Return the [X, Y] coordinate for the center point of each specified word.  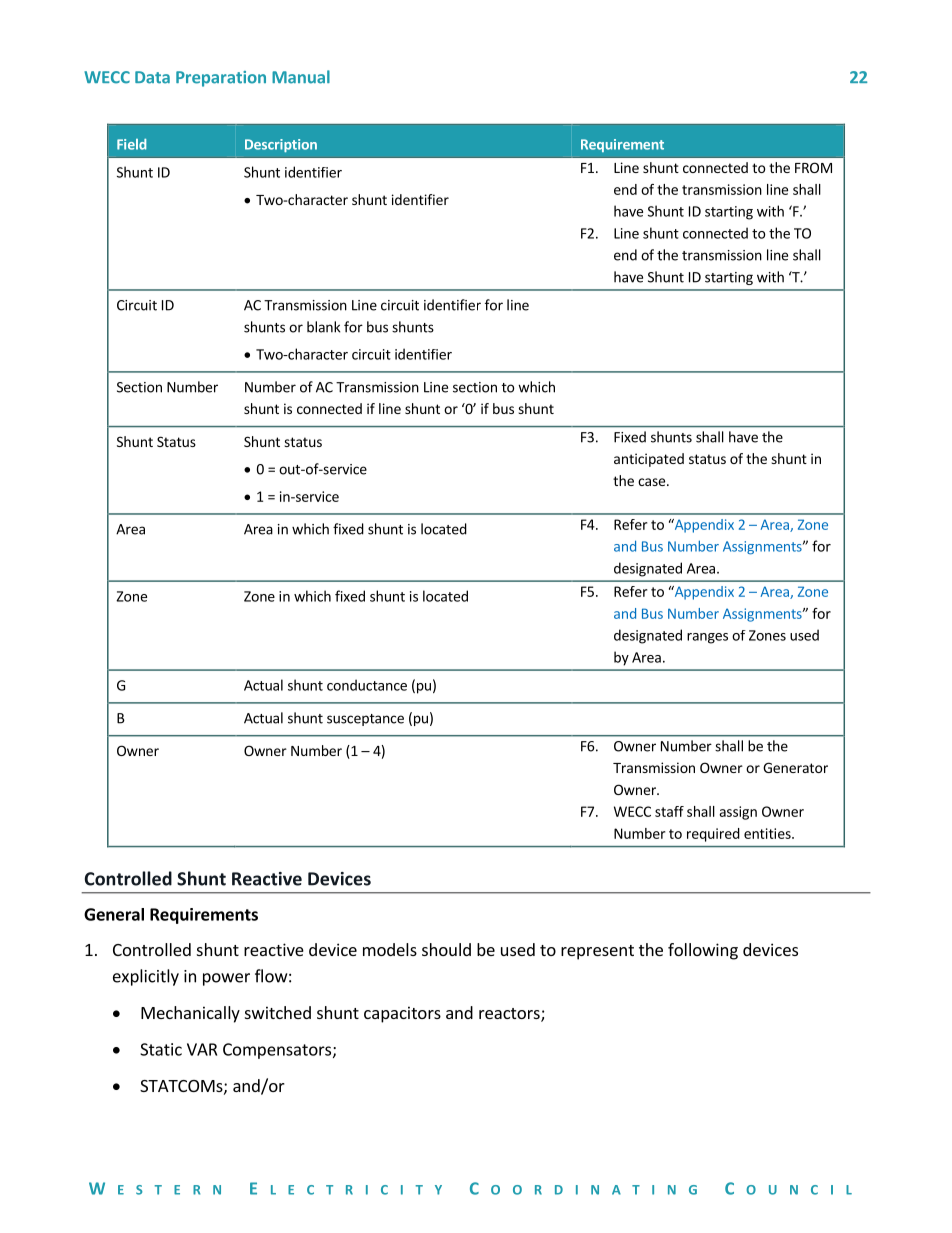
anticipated [649, 460]
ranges [707, 638]
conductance [367, 685]
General [114, 914]
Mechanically [190, 1014]
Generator [795, 767]
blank [323, 327]
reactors [510, 1014]
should [446, 949]
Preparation [221, 79]
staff [669, 811]
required [713, 835]
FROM [813, 167]
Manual [301, 77]
